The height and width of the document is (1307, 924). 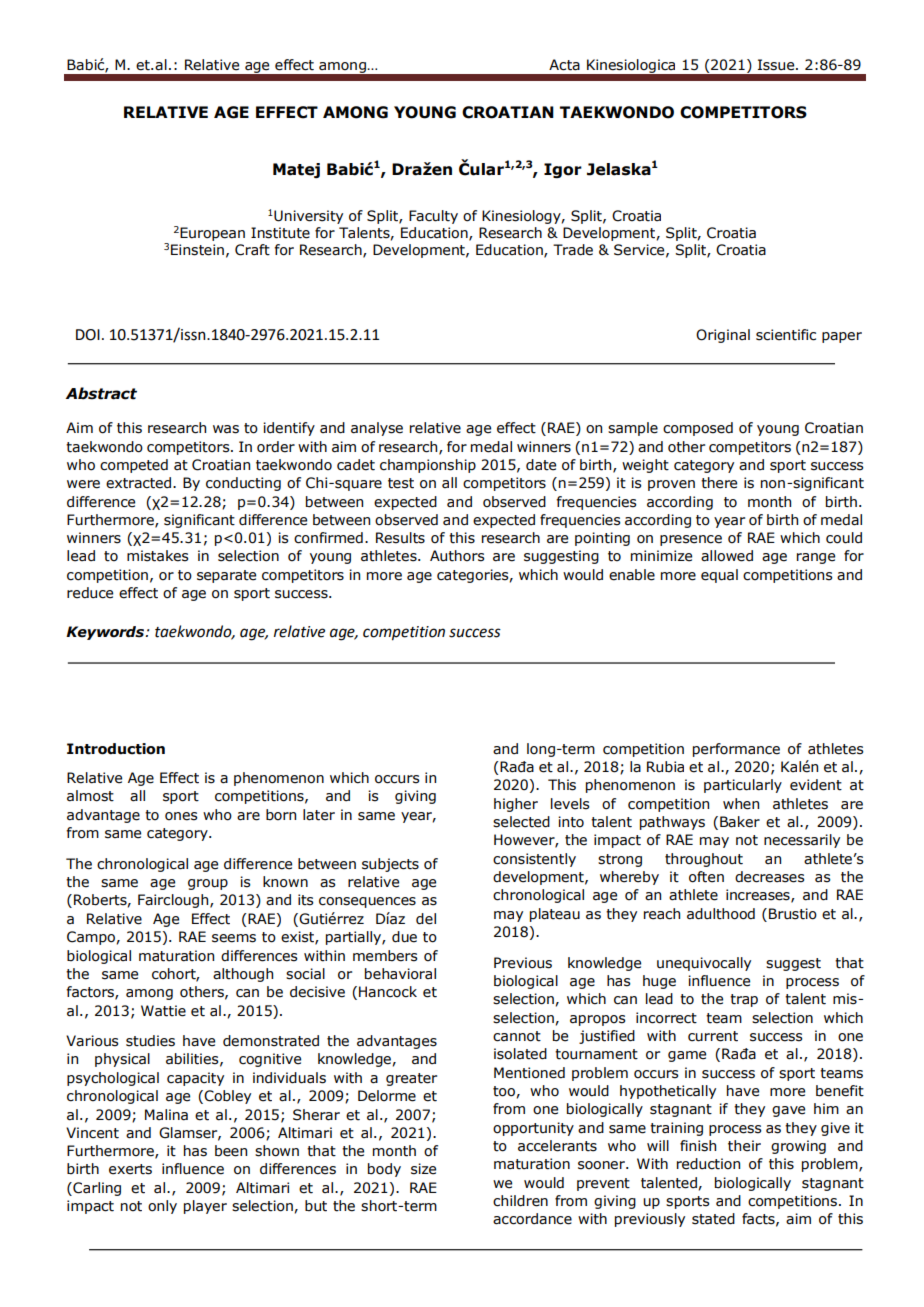 What do you see at coordinates (719, 483) in the document?
I see `there` at bounding box center [719, 483].
